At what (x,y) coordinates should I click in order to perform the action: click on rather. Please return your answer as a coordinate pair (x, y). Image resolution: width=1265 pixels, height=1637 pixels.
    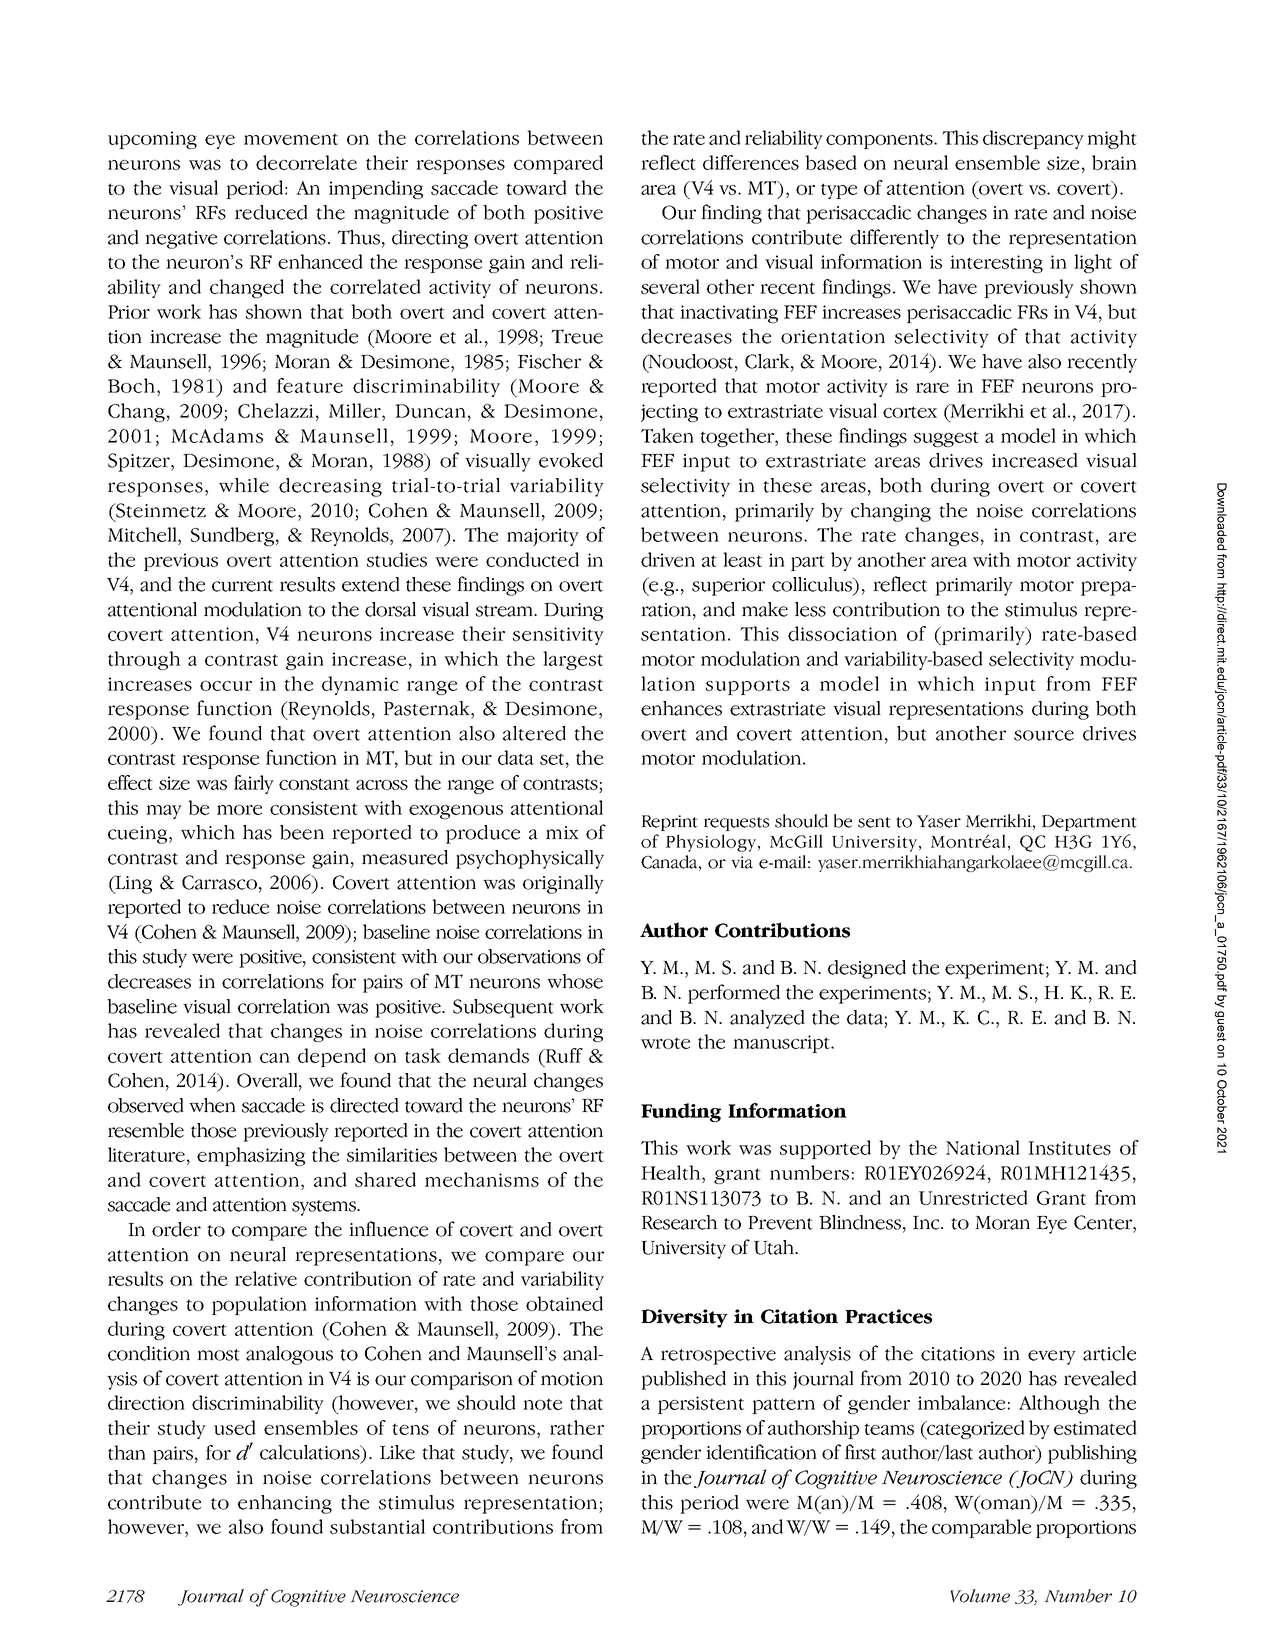
    Looking at the image, I should click on (577, 1427).
